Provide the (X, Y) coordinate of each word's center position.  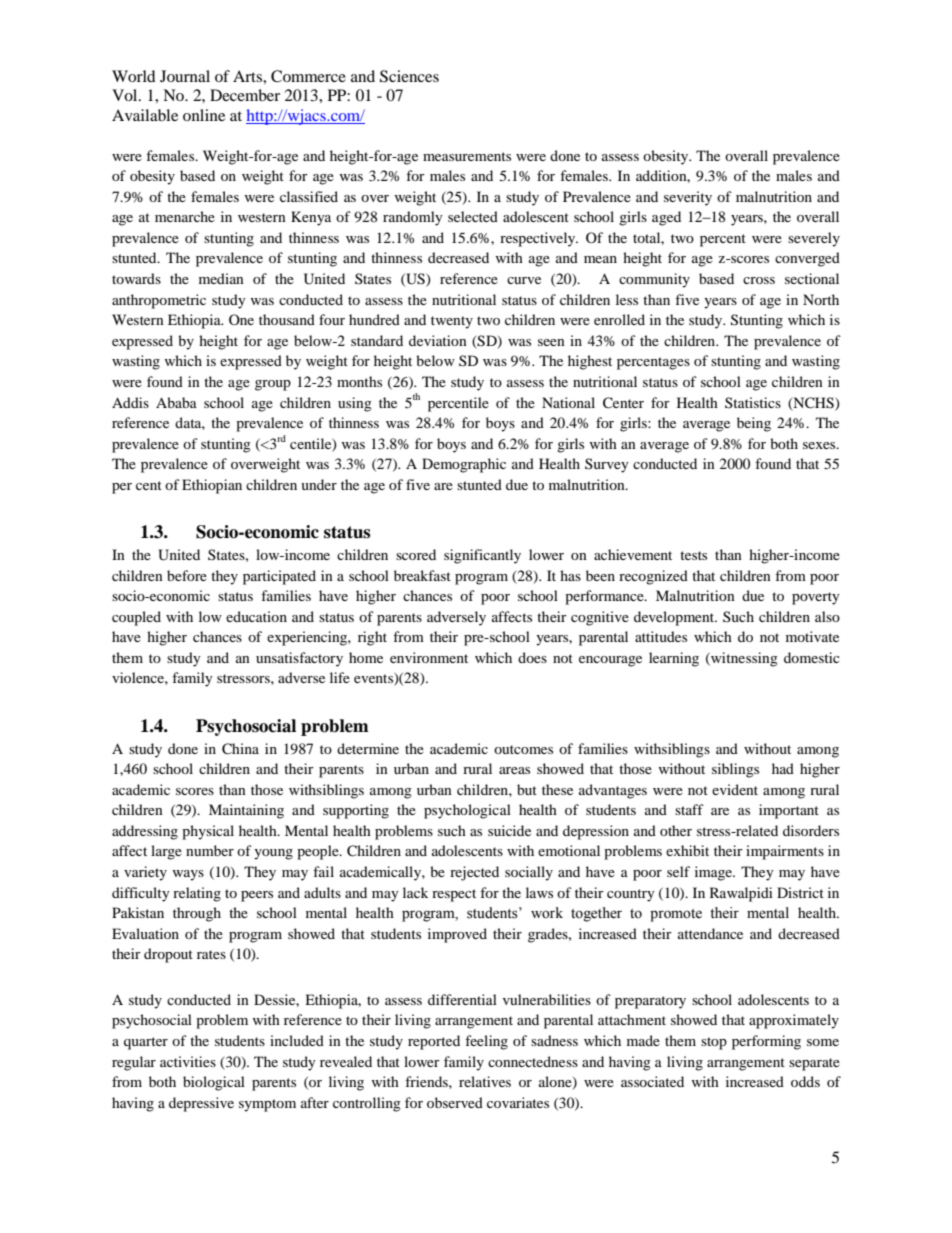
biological (214, 1083)
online (204, 115)
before (187, 575)
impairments (785, 852)
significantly (482, 556)
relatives (485, 1081)
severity (688, 198)
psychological (467, 811)
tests (693, 555)
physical (208, 832)
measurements (467, 156)
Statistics (753, 402)
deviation (438, 340)
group (273, 385)
